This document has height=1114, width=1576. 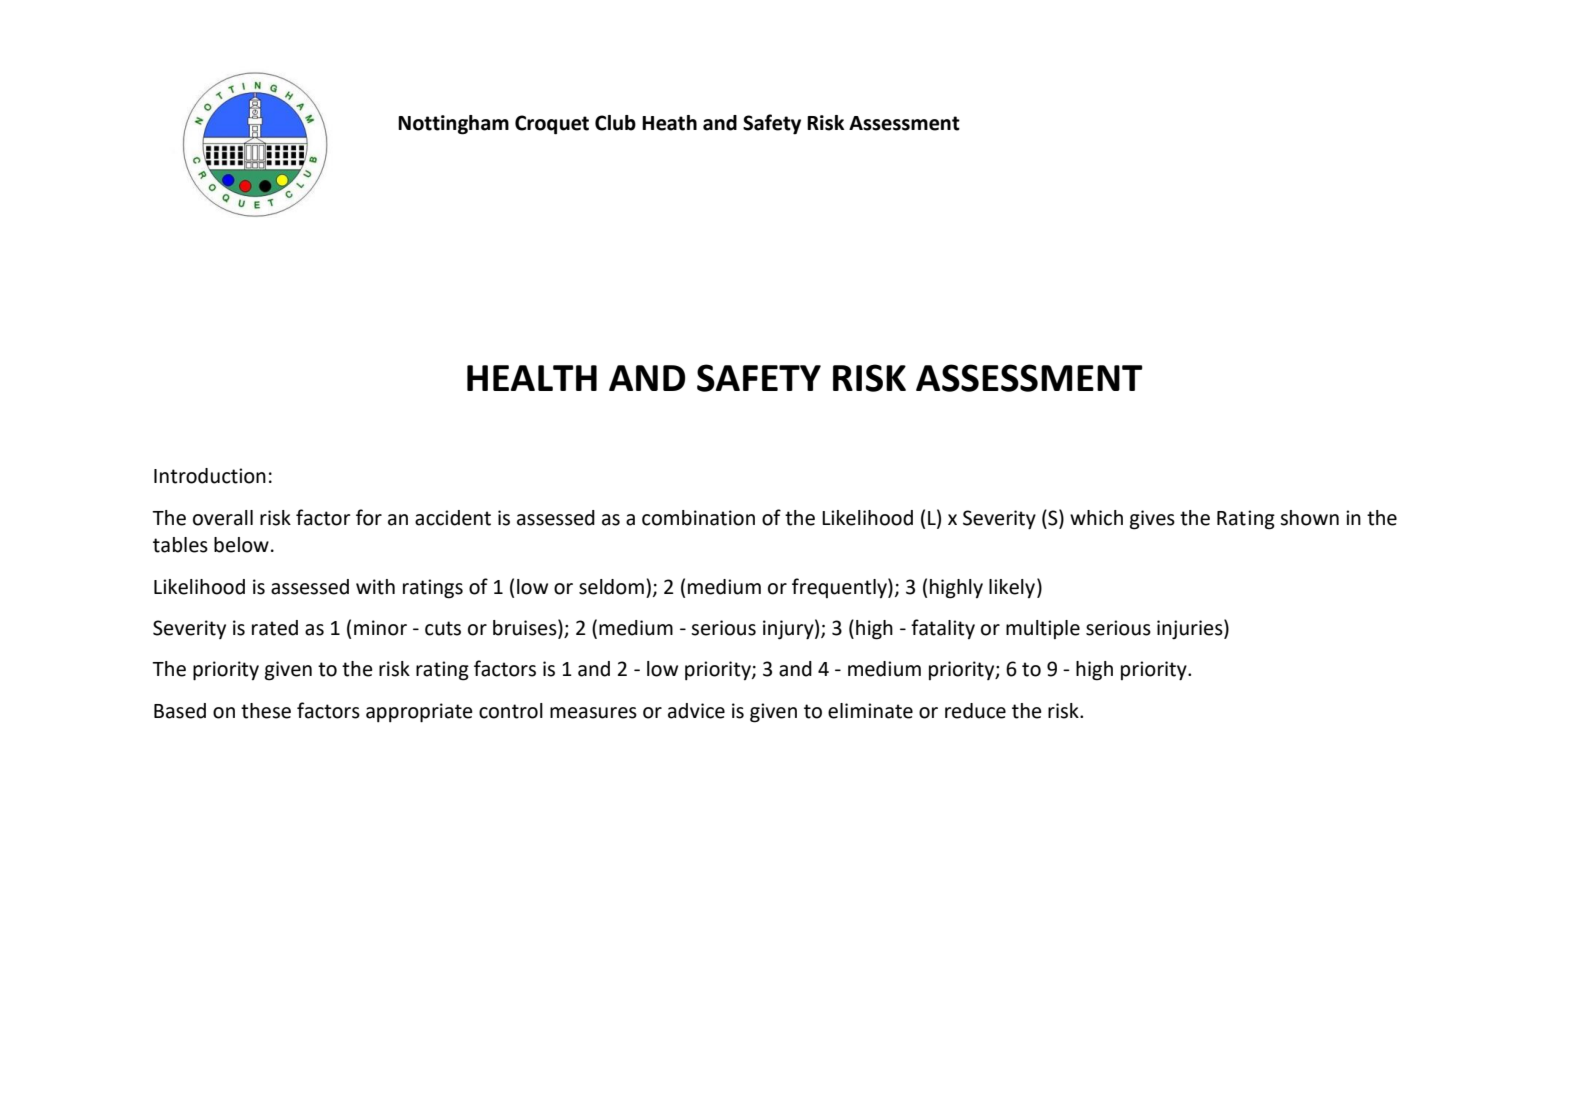 I want to click on these, so click(x=266, y=711).
